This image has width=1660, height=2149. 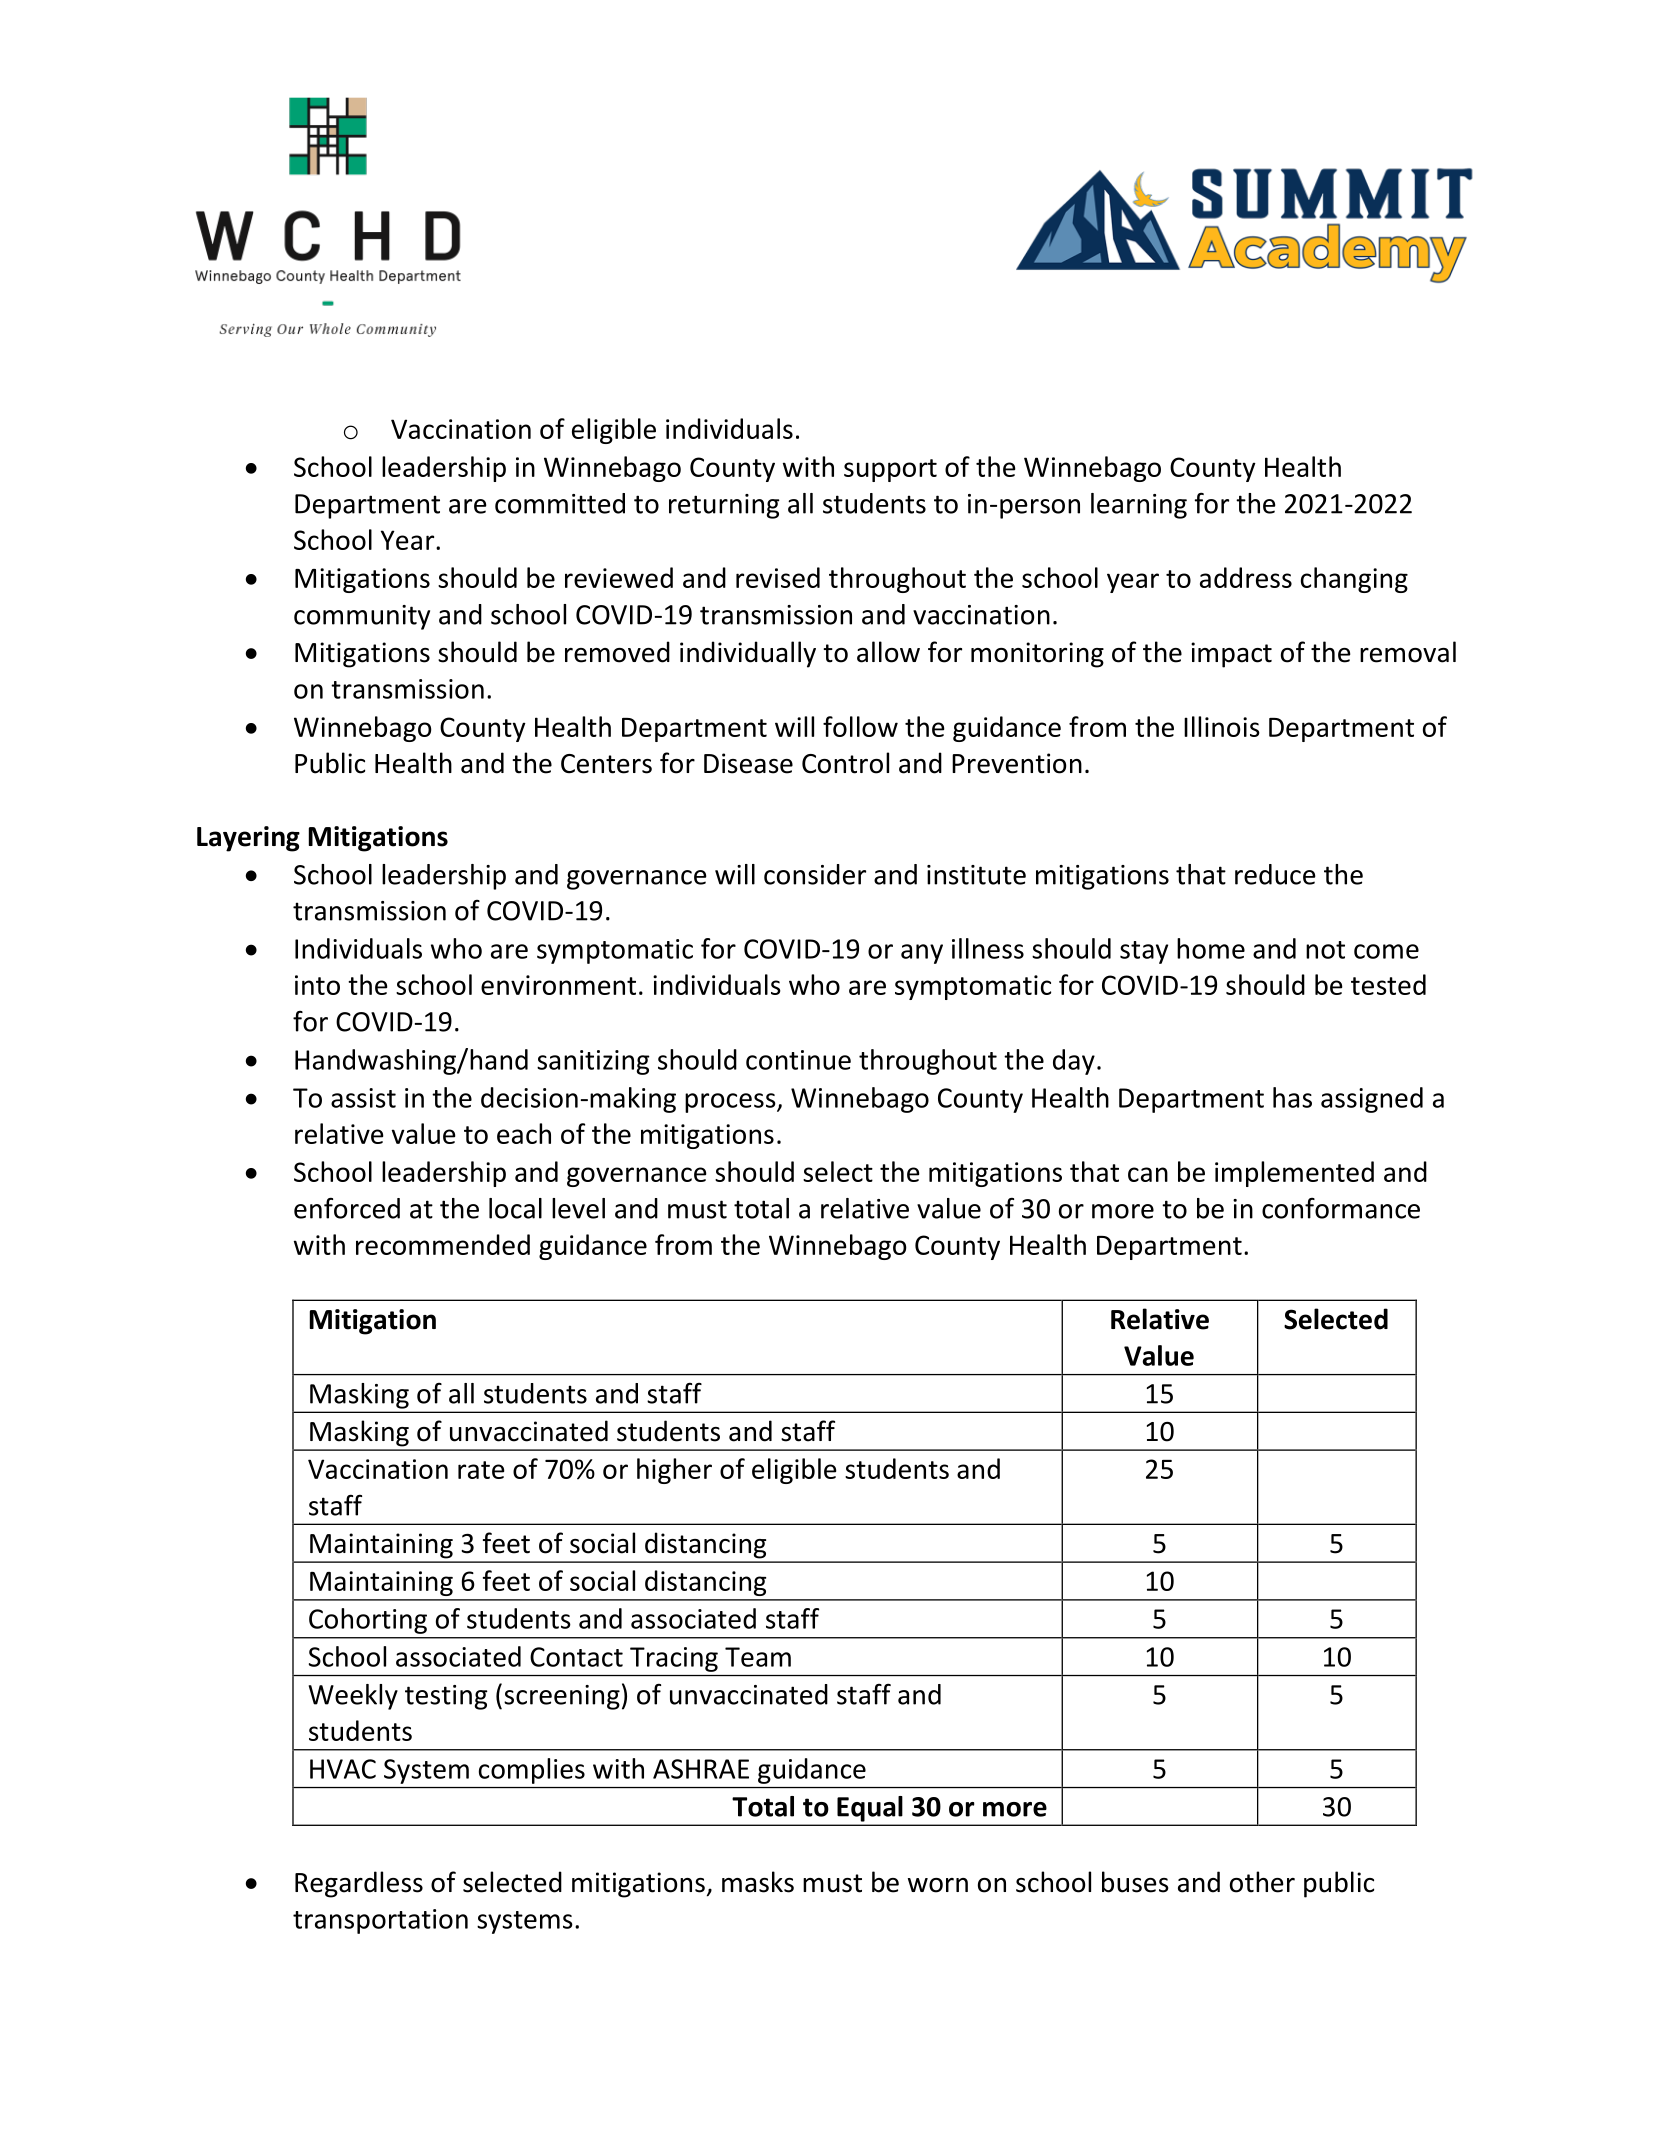 What do you see at coordinates (347, 1208) in the image?
I see `enforced` at bounding box center [347, 1208].
